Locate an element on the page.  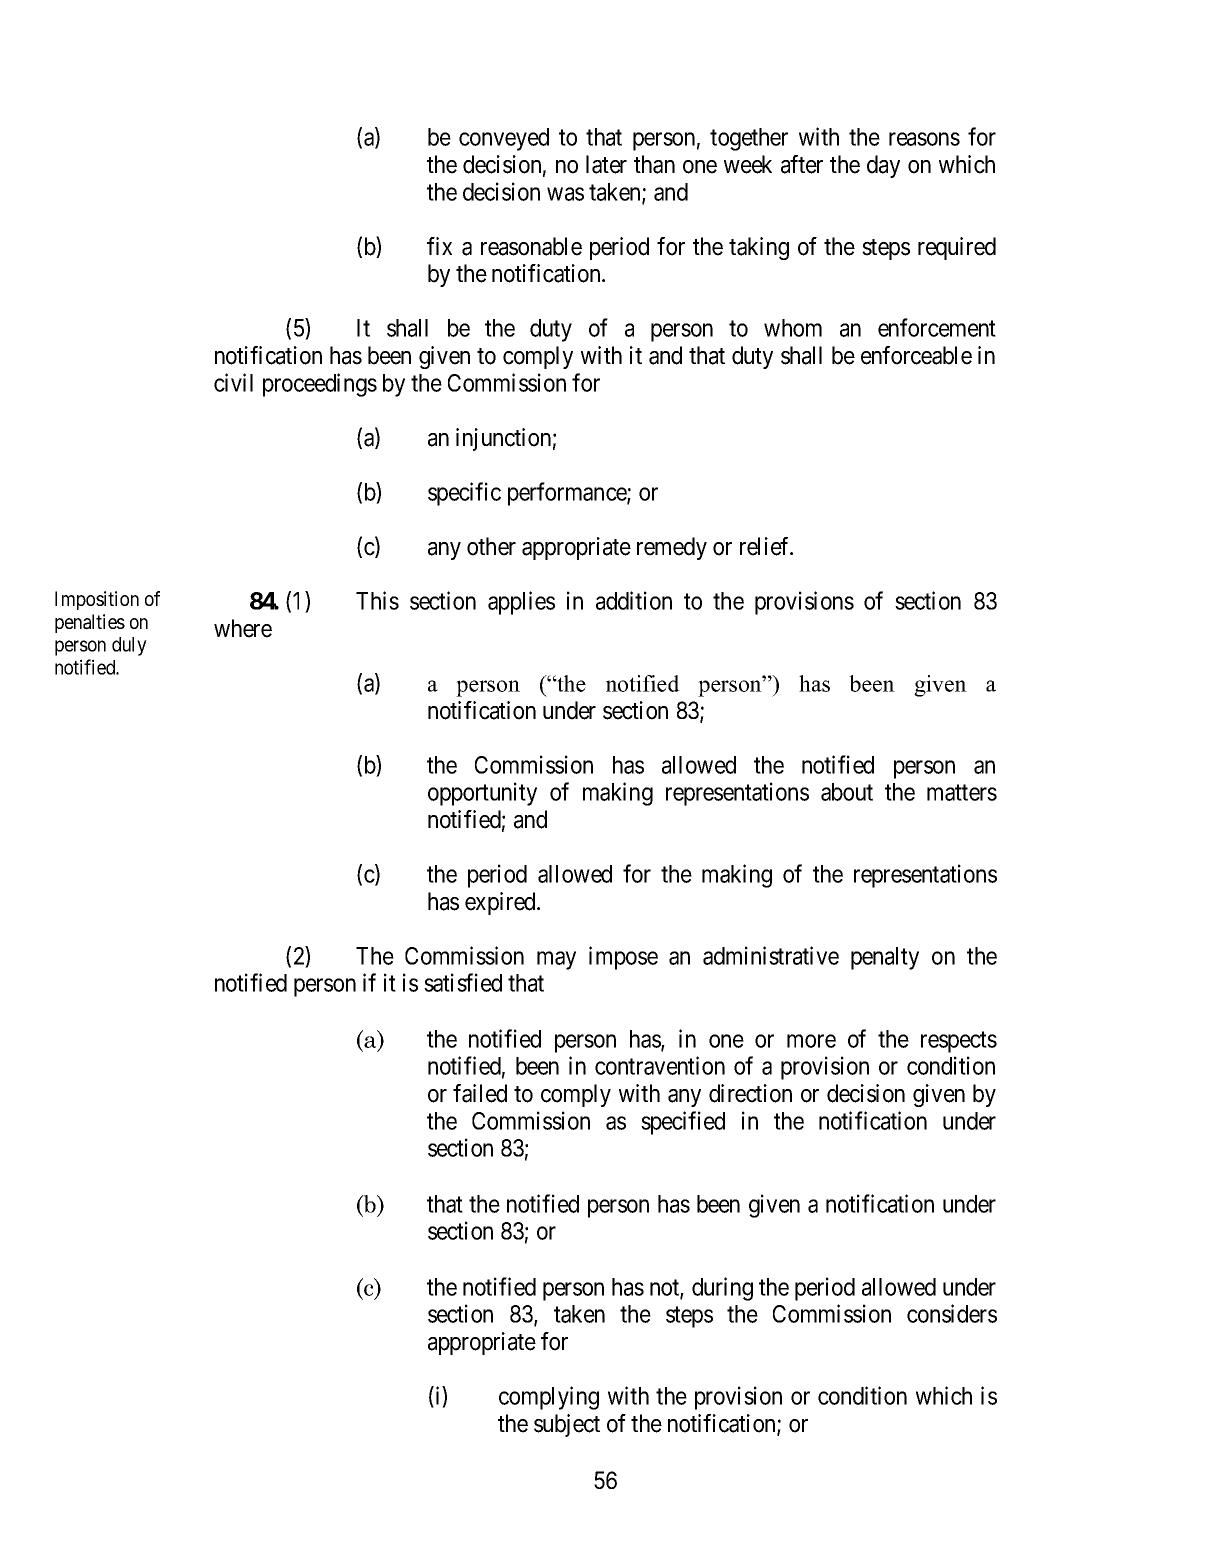
may is located at coordinates (556, 960).
